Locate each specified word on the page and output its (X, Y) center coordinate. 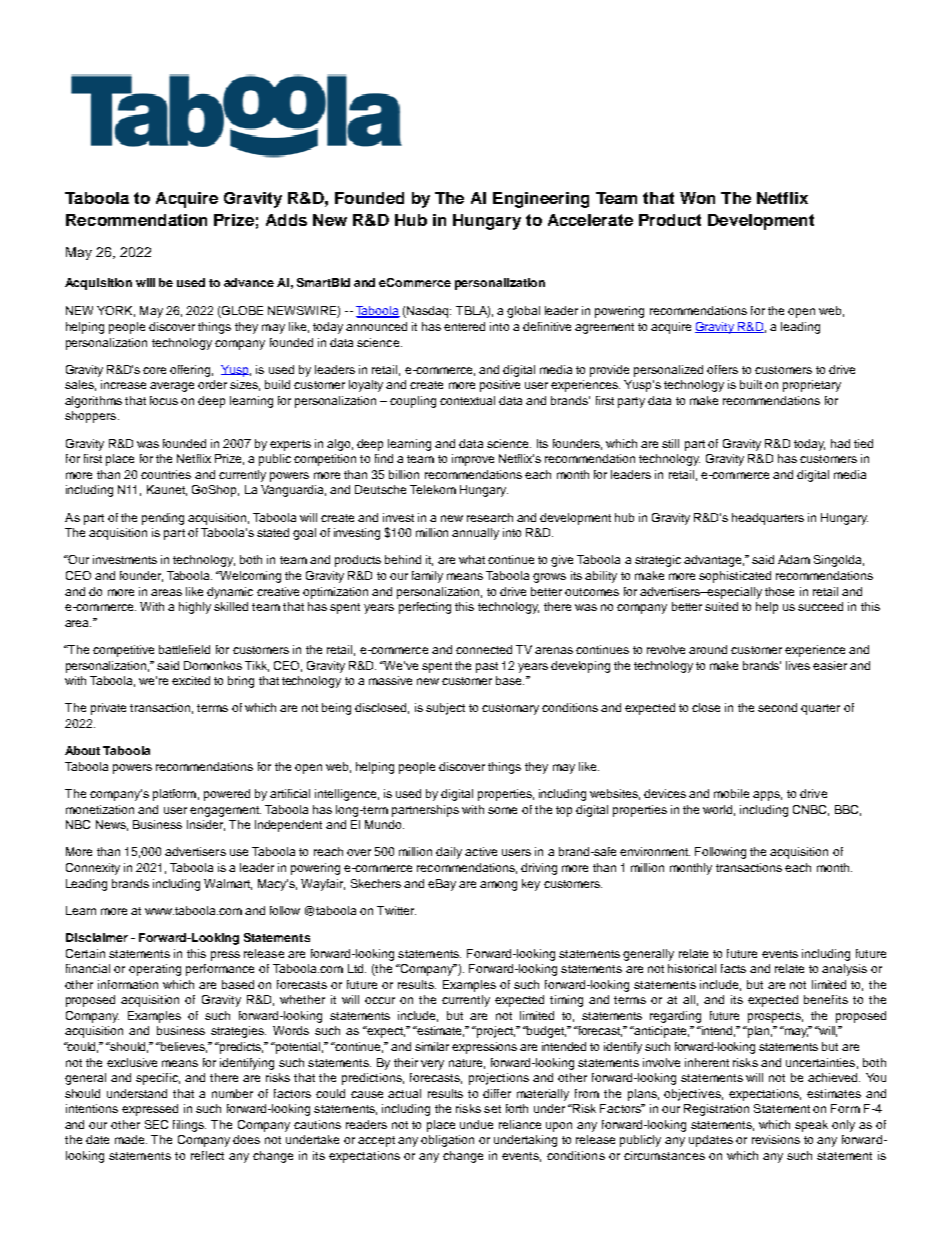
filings (189, 1126)
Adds (286, 220)
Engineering (541, 200)
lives (798, 665)
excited (191, 680)
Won (697, 198)
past (487, 667)
